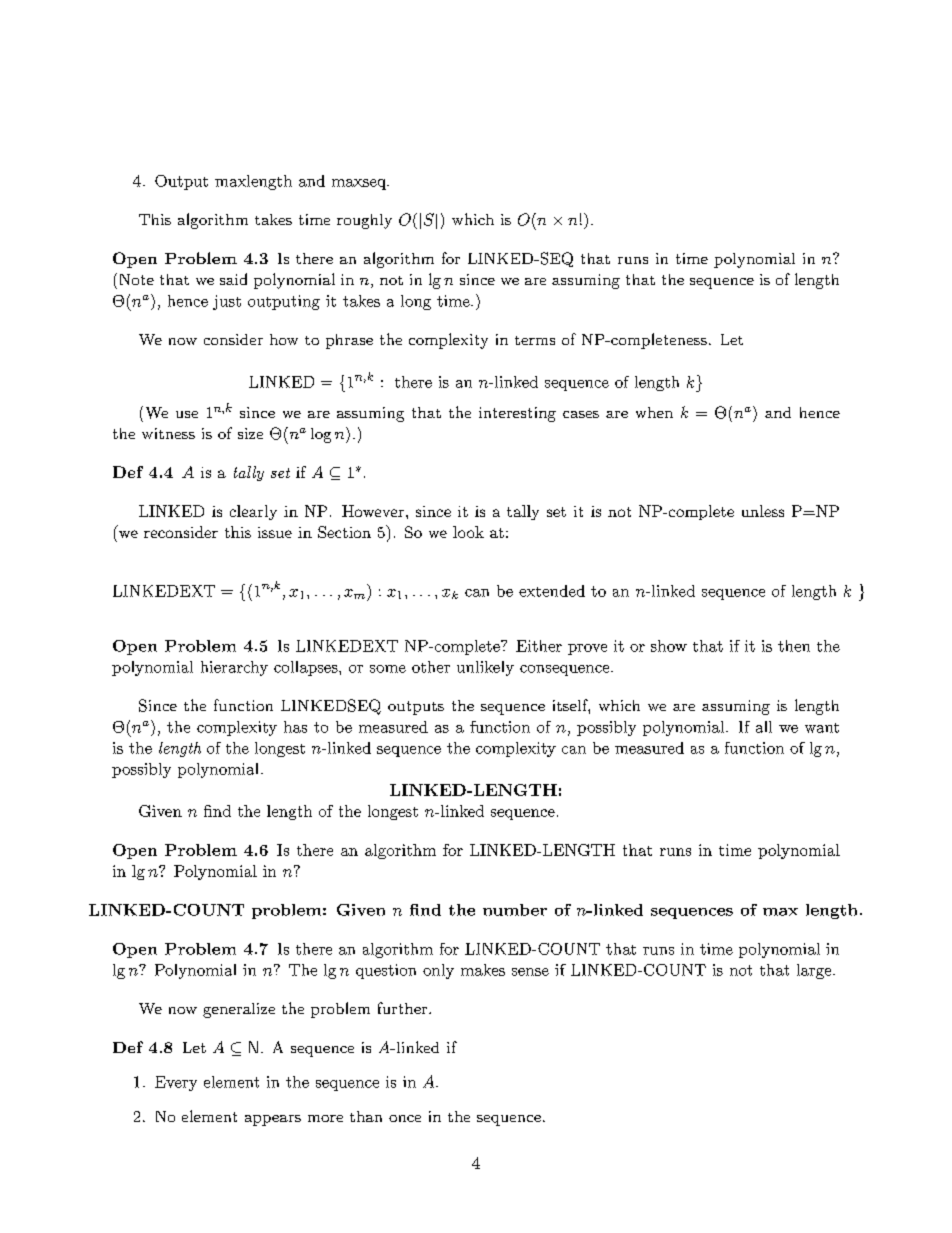 This screenshot has width=952, height=1233. I want to click on roughly, so click(364, 221).
